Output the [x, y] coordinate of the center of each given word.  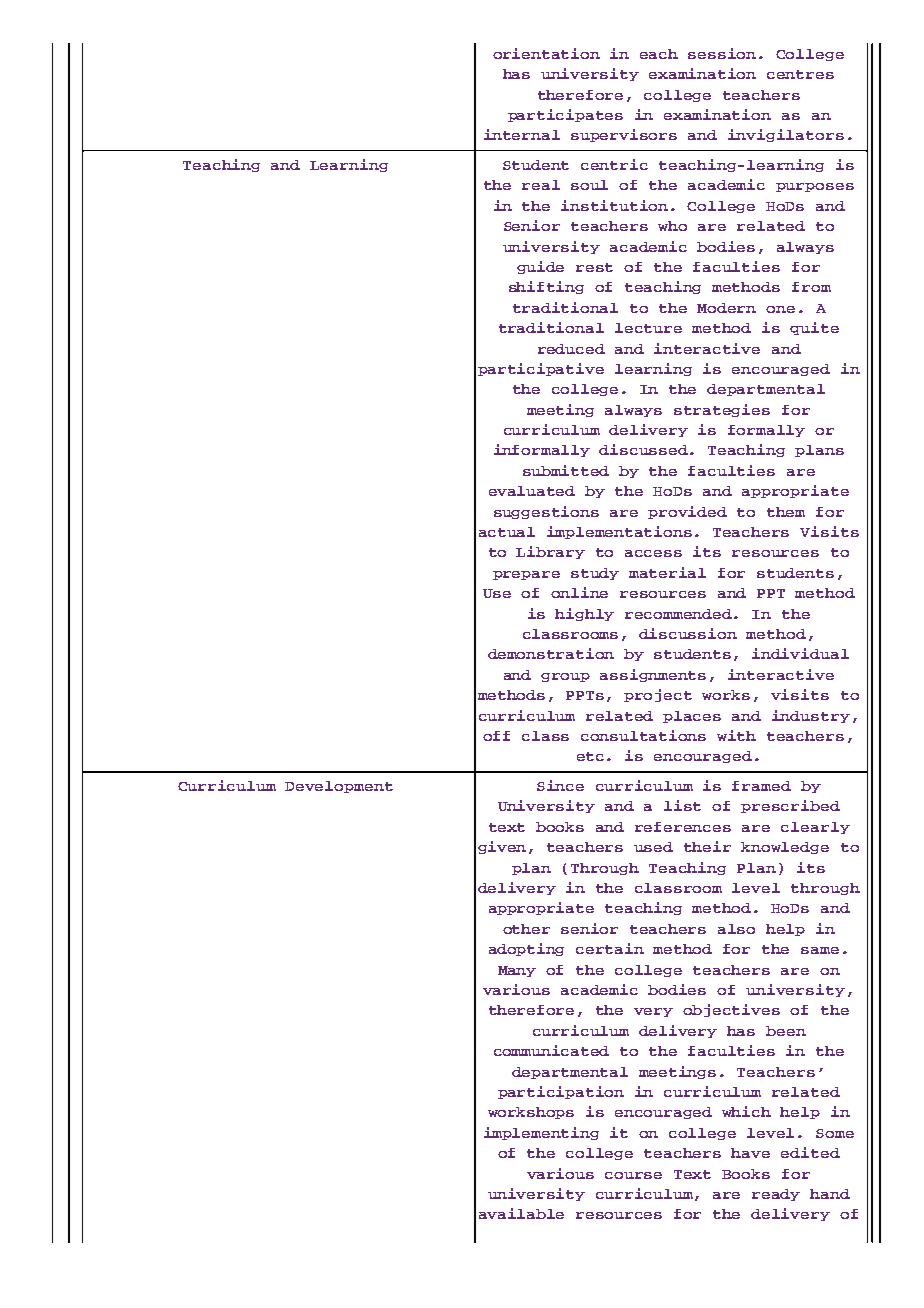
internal [522, 134]
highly [584, 614]
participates [565, 115]
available [521, 1213]
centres [800, 74]
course [633, 1175]
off [496, 736]
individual [800, 653]
